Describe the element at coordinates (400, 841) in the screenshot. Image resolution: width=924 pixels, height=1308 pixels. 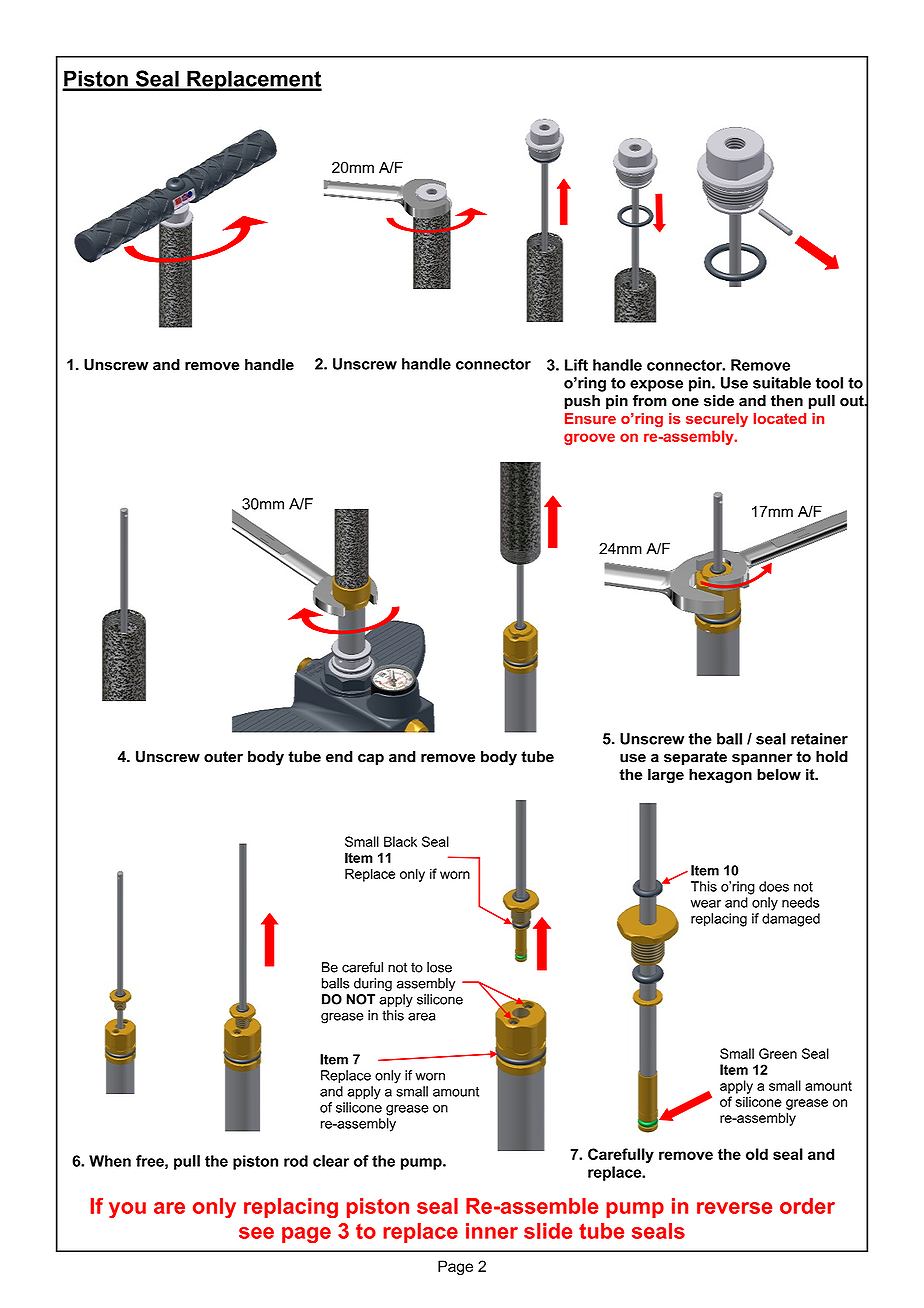
I see `Black` at that location.
